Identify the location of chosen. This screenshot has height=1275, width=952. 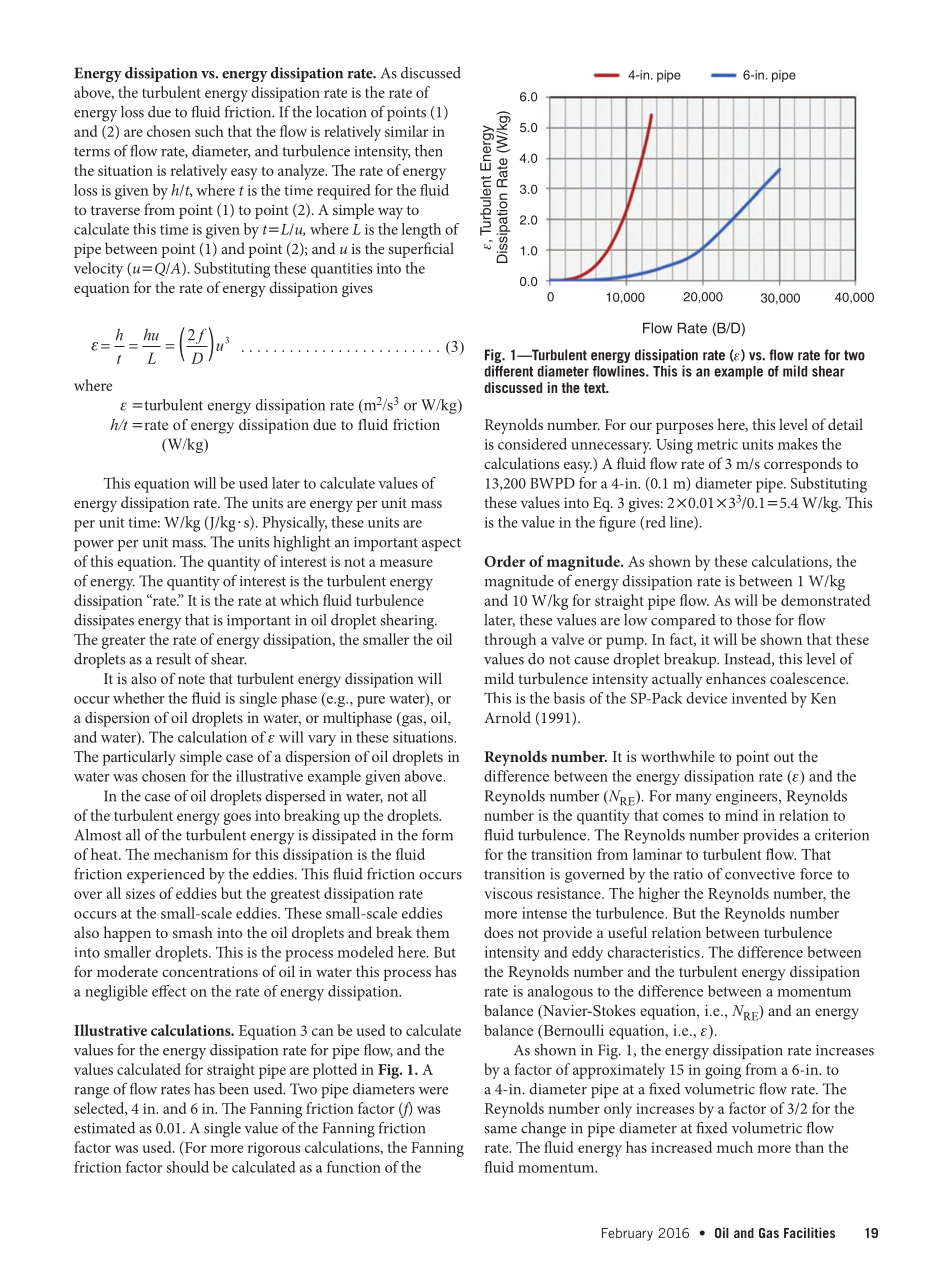
(169, 131).
